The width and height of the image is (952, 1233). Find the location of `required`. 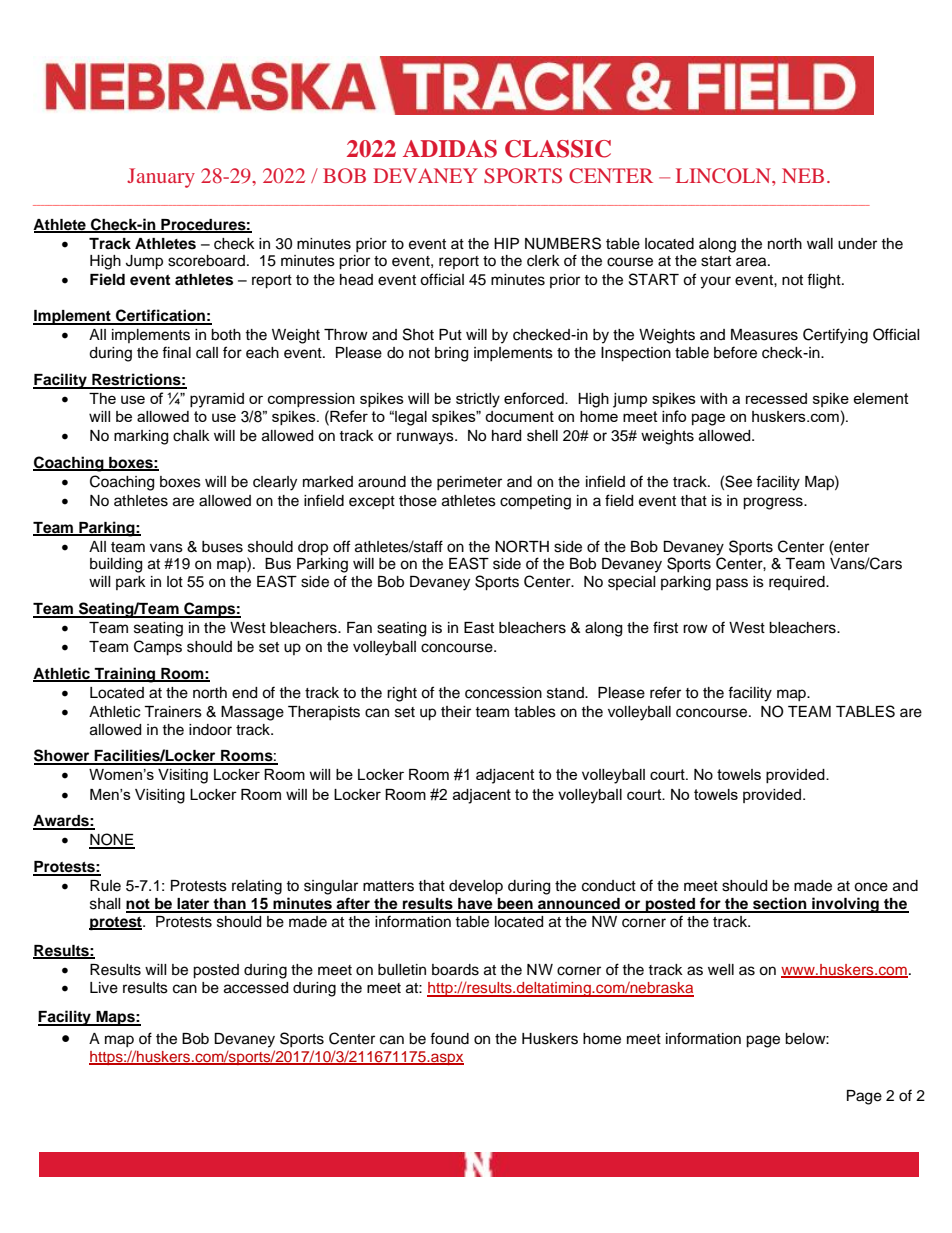

required is located at coordinates (798, 583).
